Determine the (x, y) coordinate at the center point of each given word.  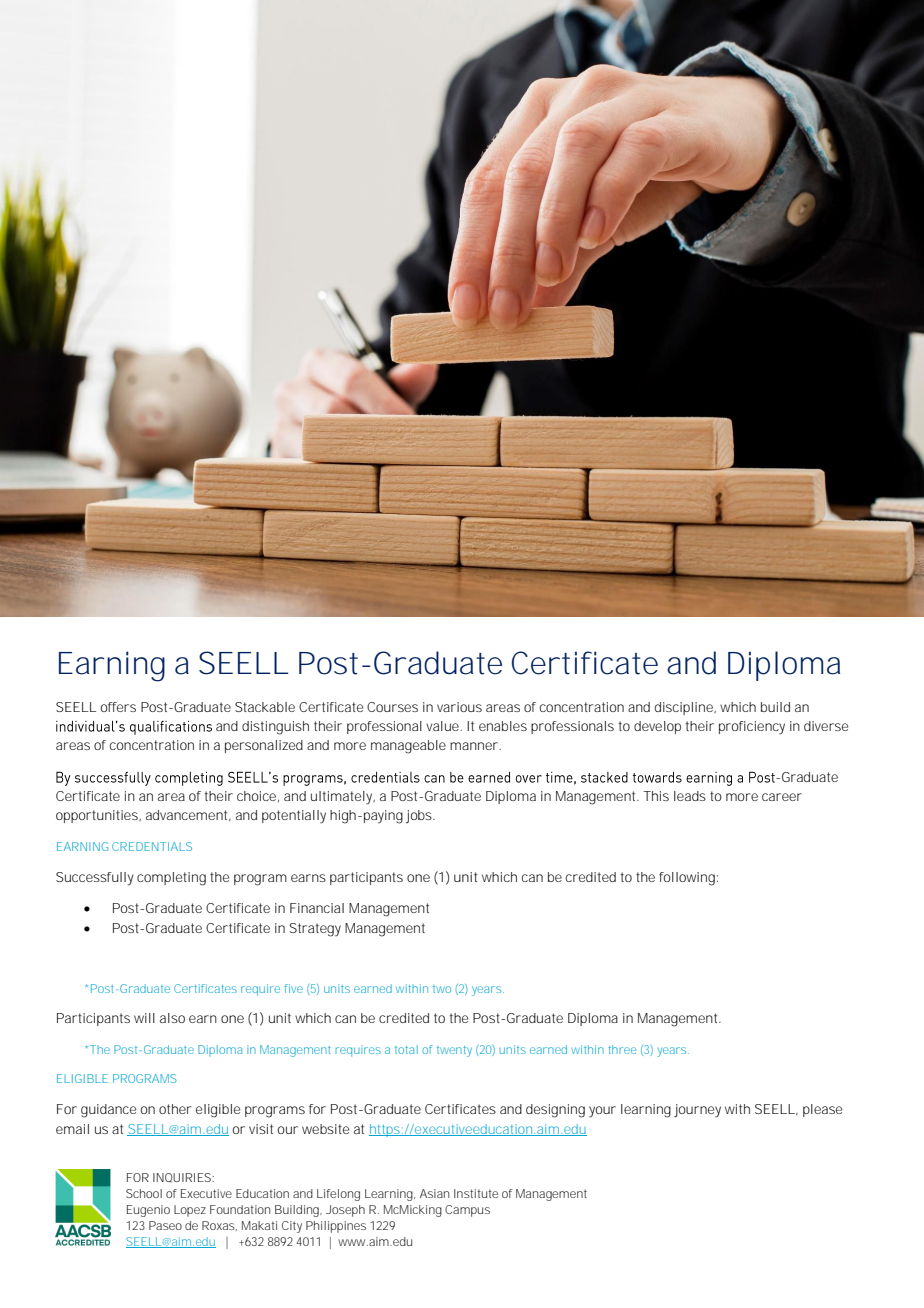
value (442, 726)
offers (118, 707)
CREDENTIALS (152, 846)
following (687, 879)
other (175, 1109)
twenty (454, 1051)
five (293, 988)
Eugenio (148, 1211)
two (442, 989)
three (622, 1049)
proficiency (752, 728)
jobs (419, 816)
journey (697, 1111)
